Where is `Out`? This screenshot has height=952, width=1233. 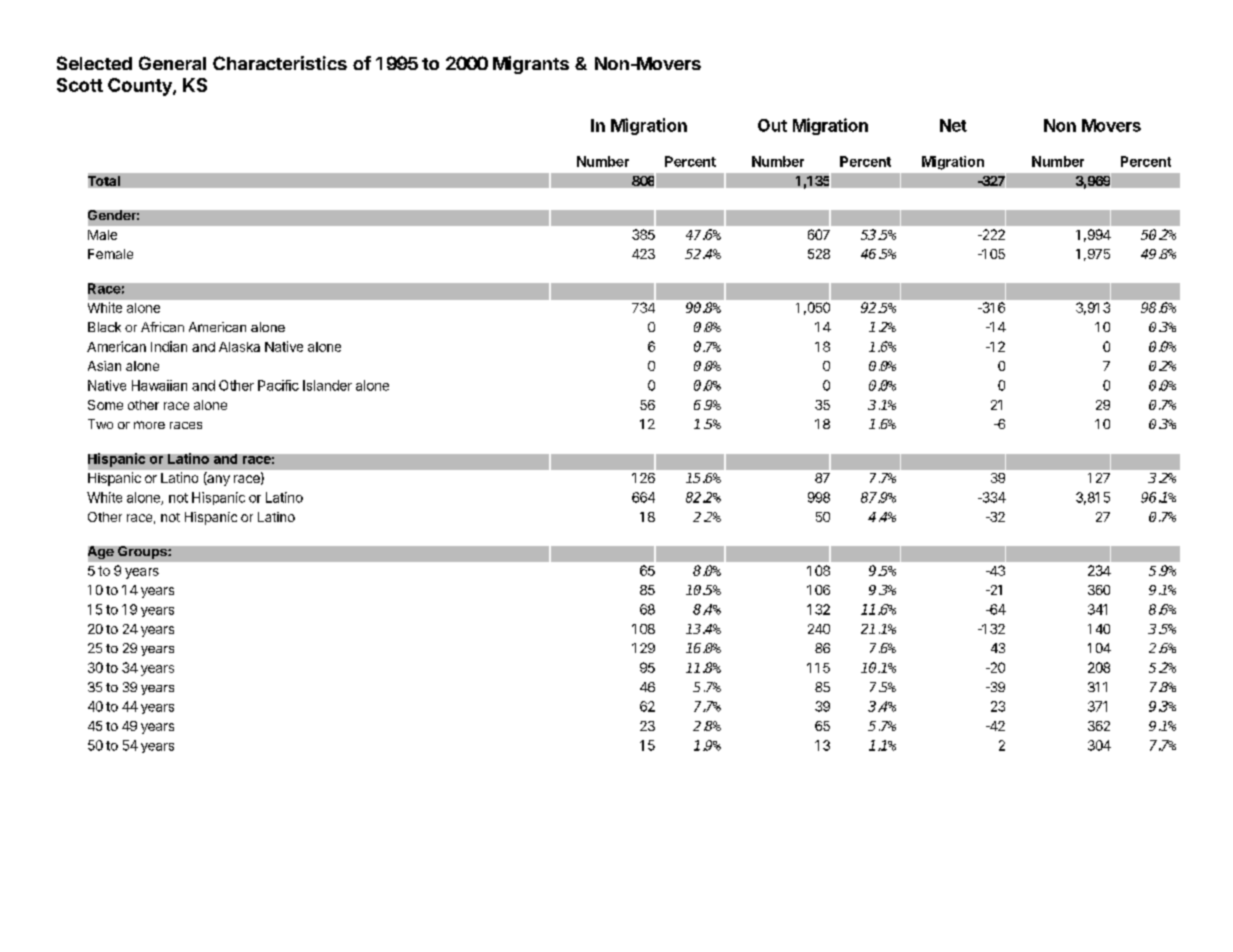
Out is located at coordinates (772, 125).
